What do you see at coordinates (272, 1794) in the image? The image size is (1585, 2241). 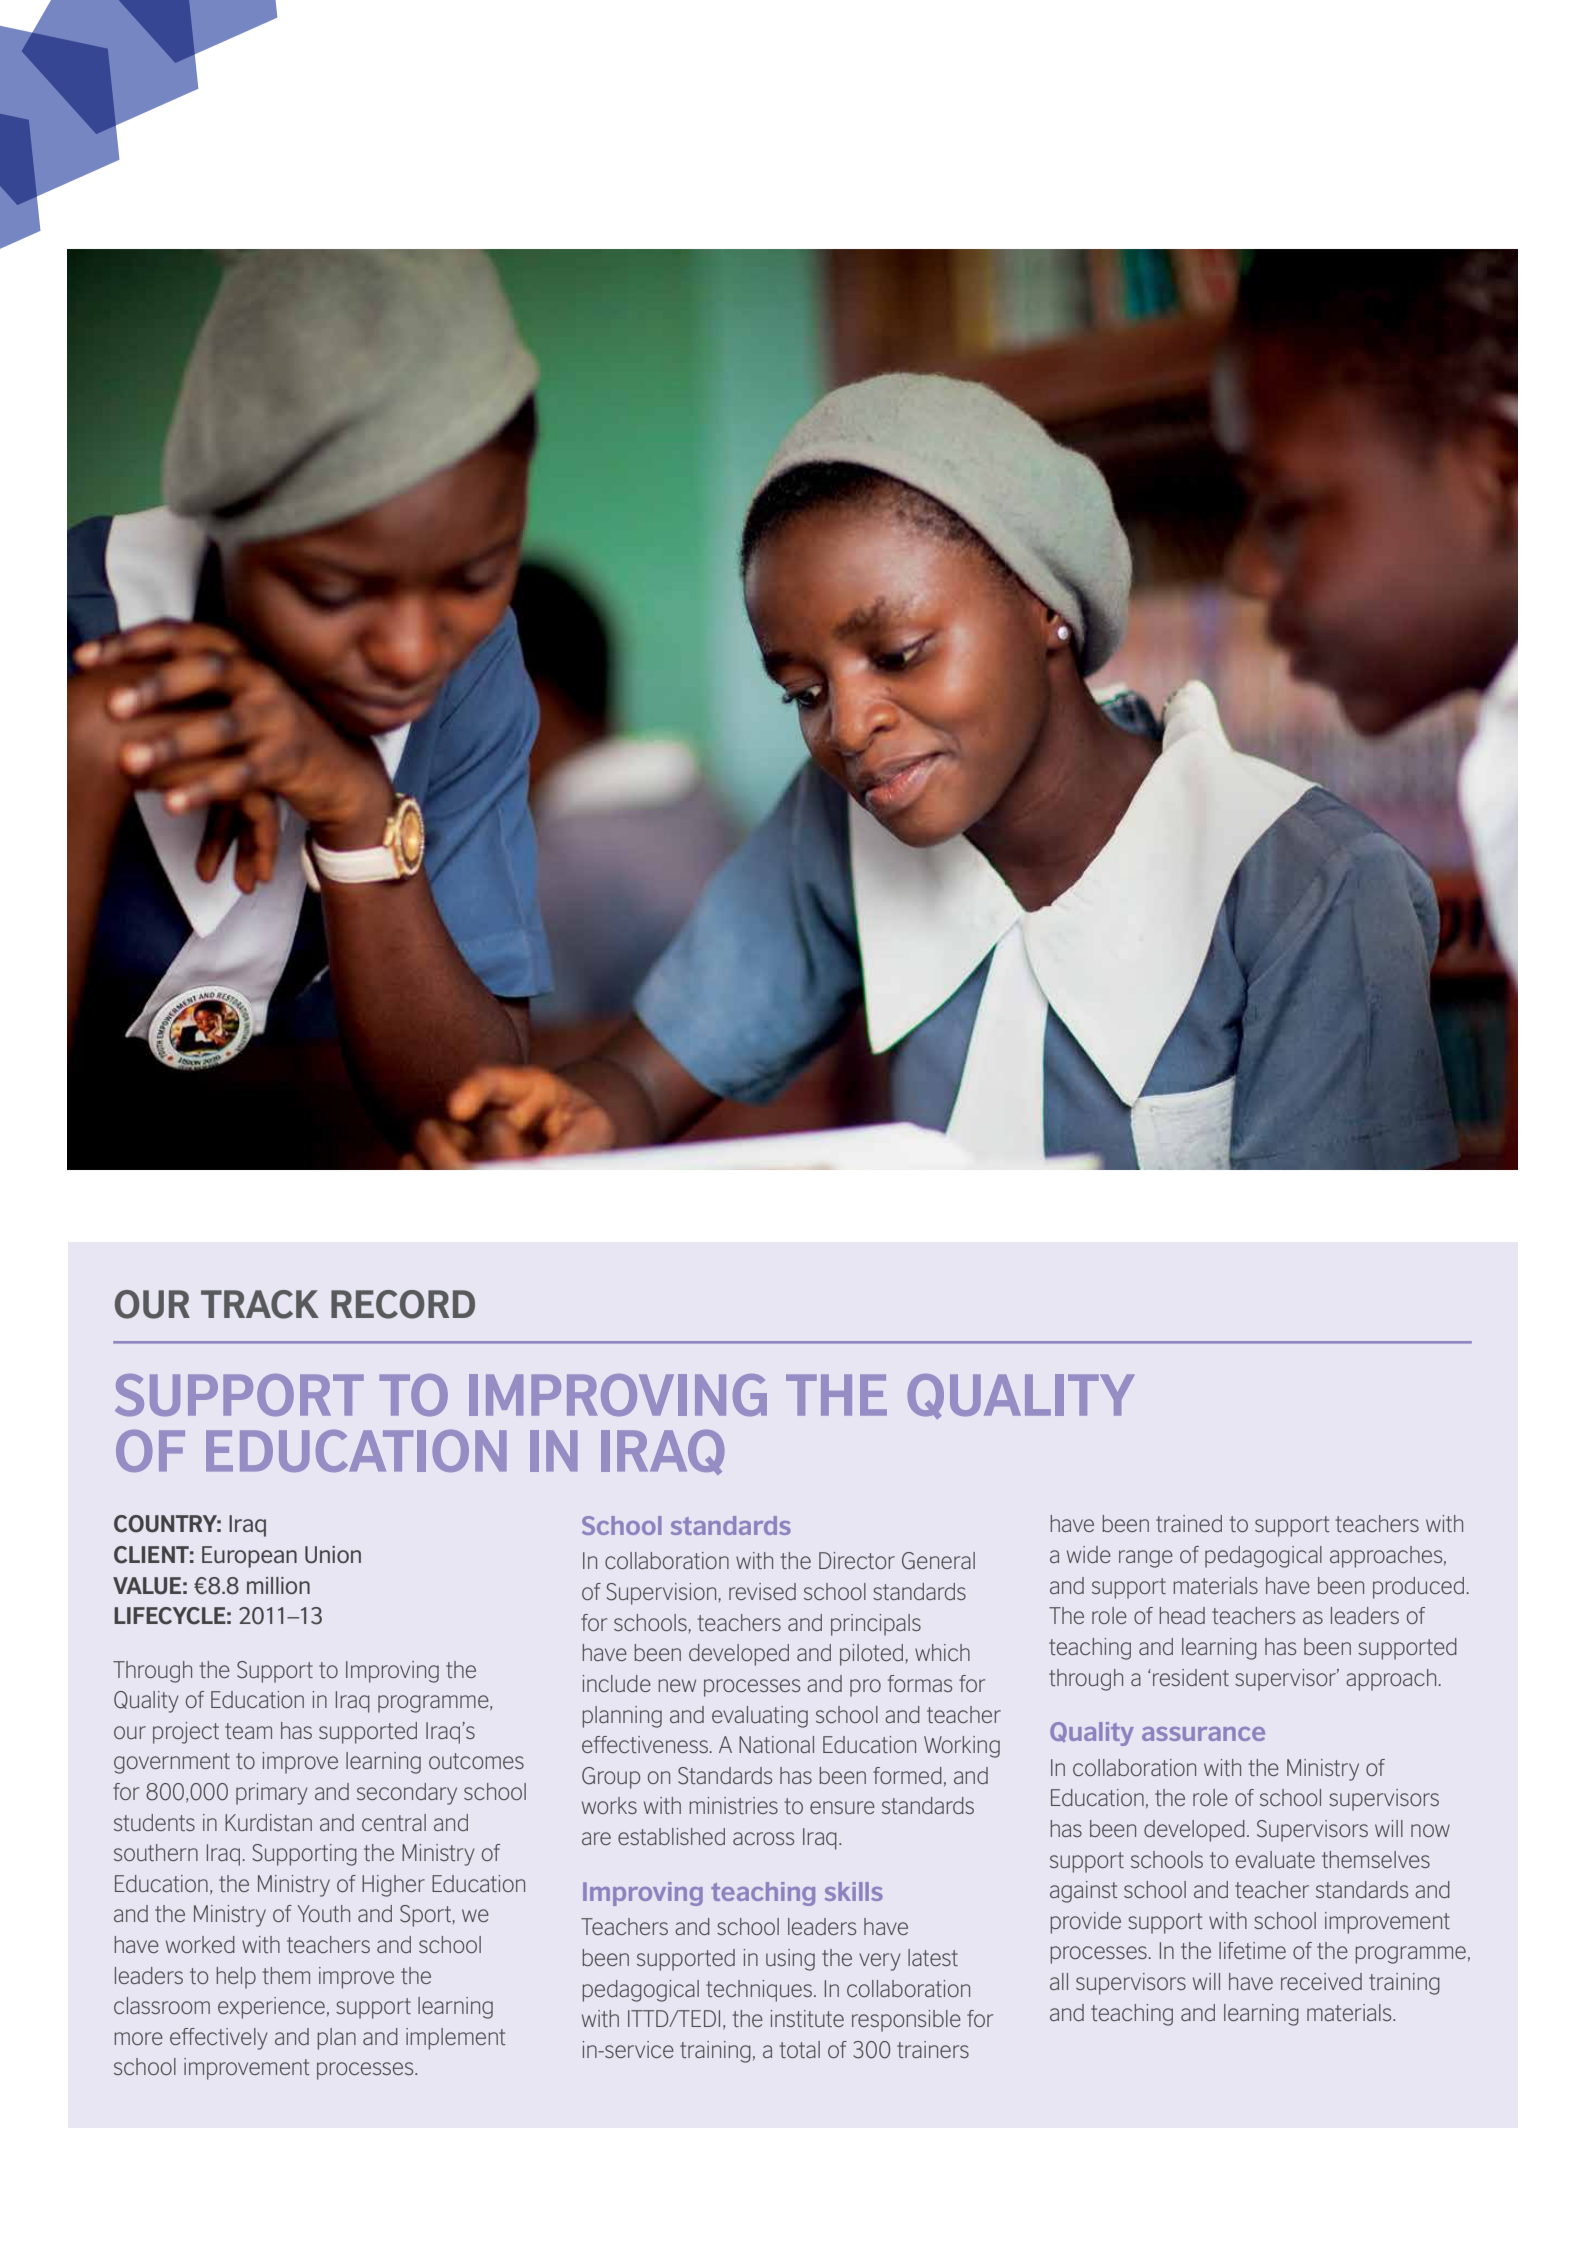 I see `primary` at bounding box center [272, 1794].
